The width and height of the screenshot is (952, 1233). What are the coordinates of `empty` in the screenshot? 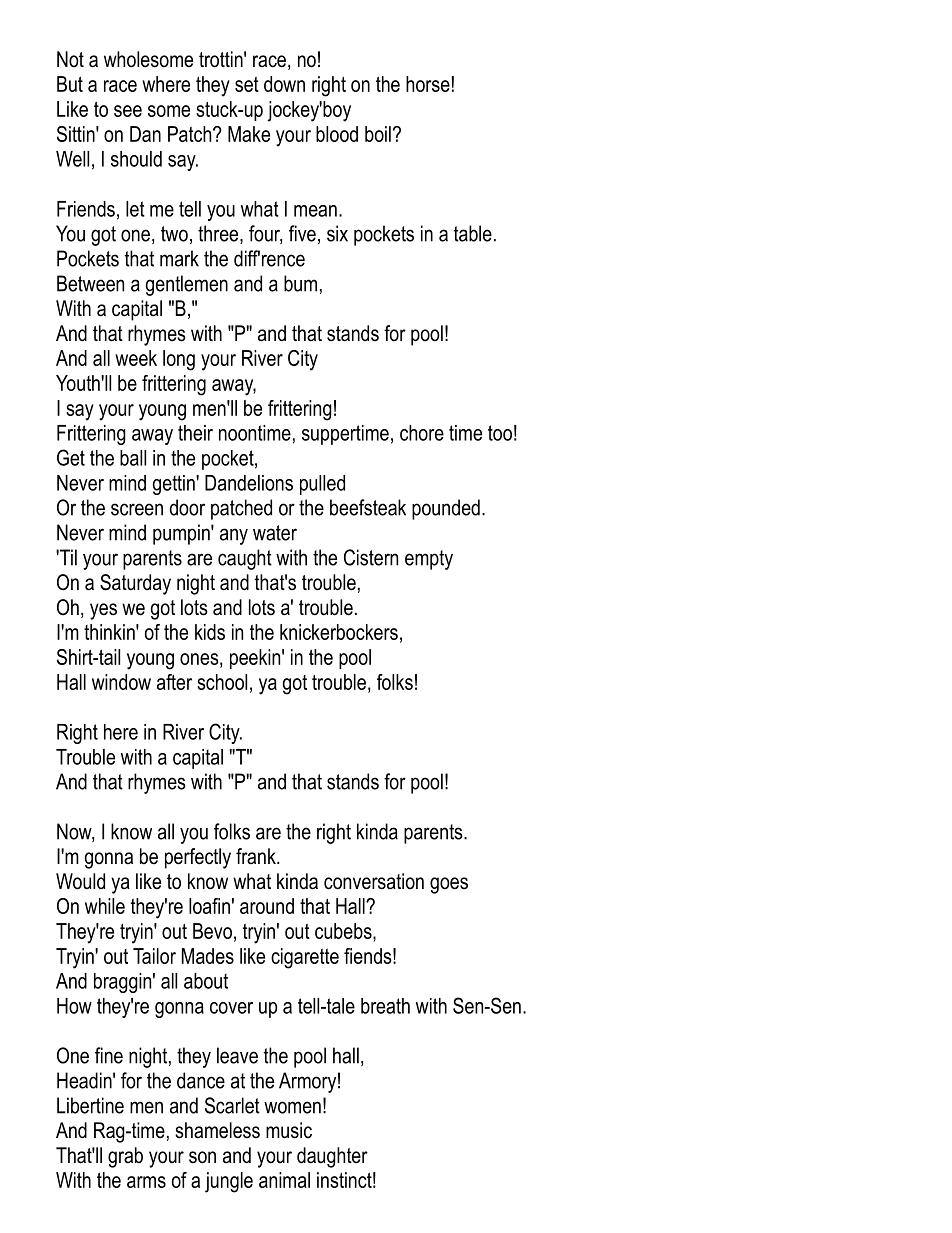 It's located at (429, 560).
